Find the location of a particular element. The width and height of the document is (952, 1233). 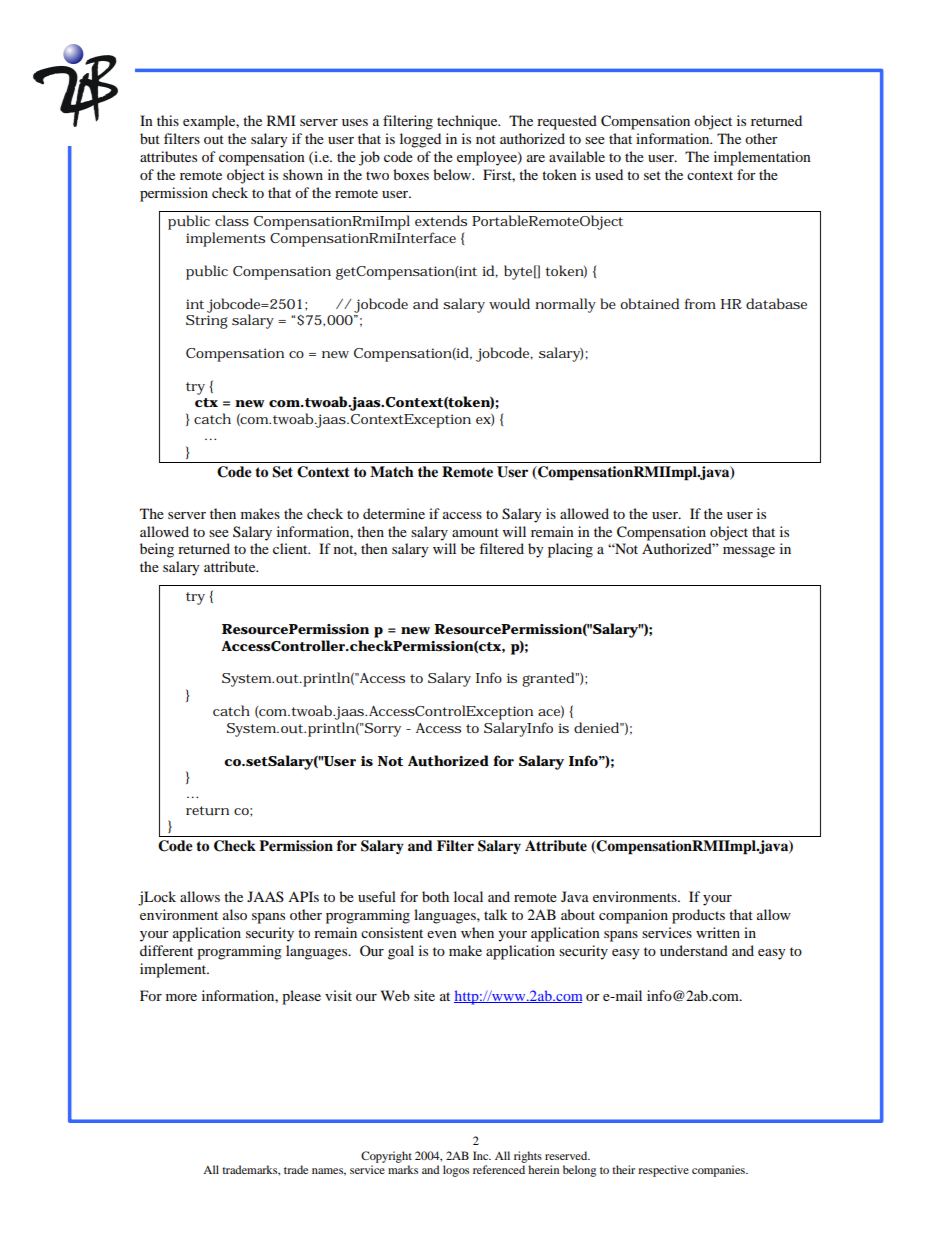

local is located at coordinates (468, 896).
